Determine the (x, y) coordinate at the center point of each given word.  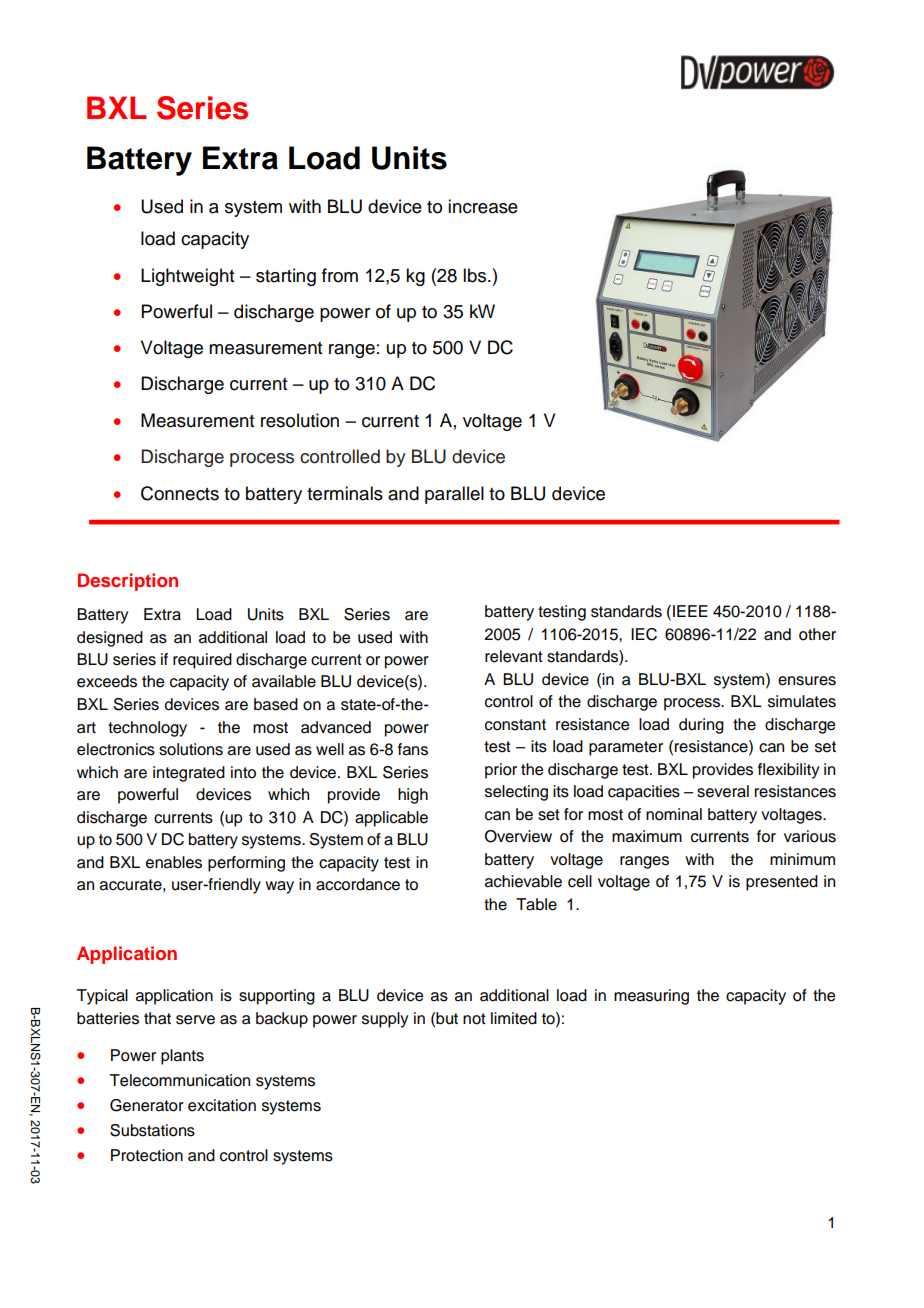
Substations (152, 1130)
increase (483, 206)
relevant (514, 656)
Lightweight (187, 277)
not (474, 1019)
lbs (476, 275)
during (701, 726)
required (202, 661)
